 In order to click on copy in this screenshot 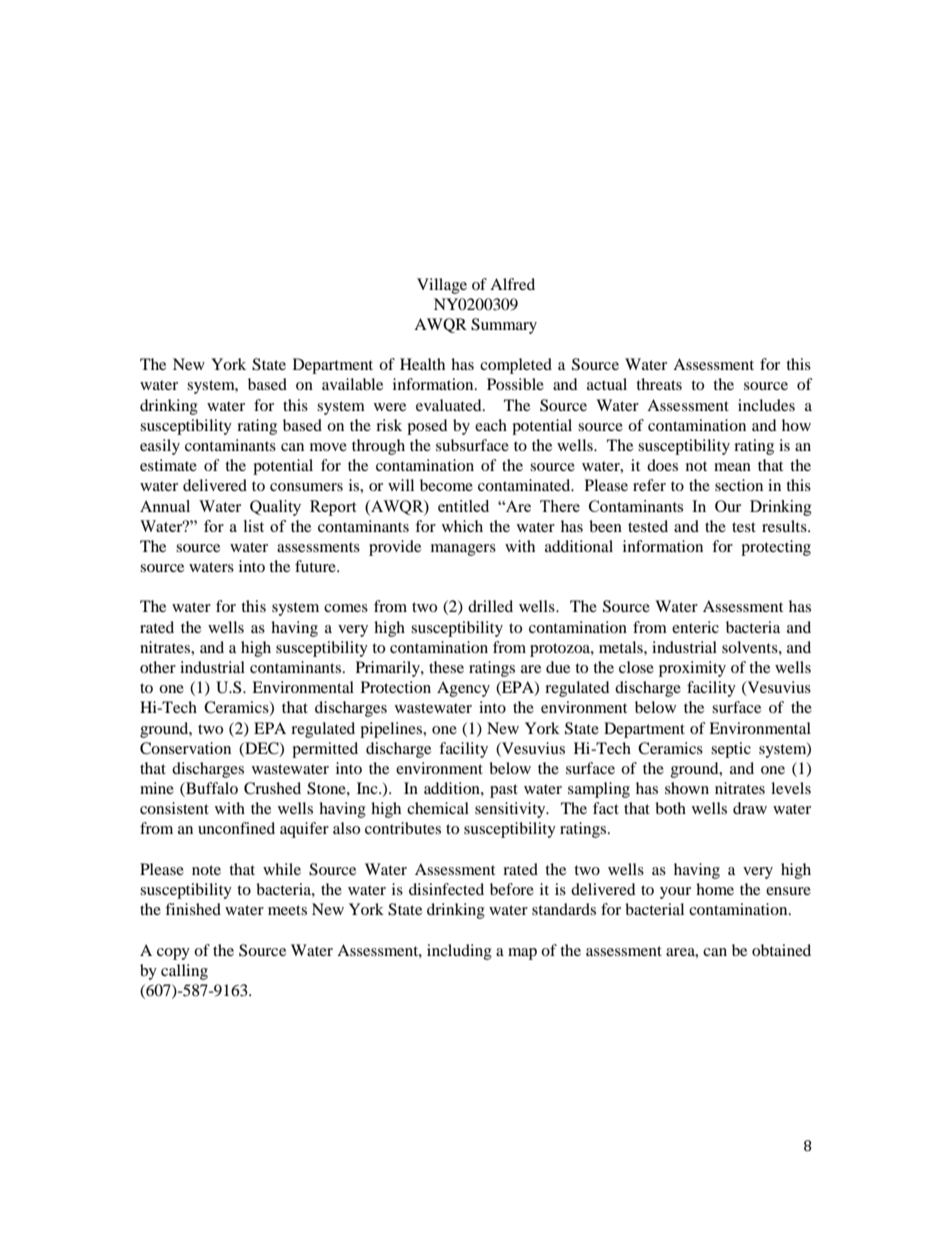, I will do `click(173, 954)`.
